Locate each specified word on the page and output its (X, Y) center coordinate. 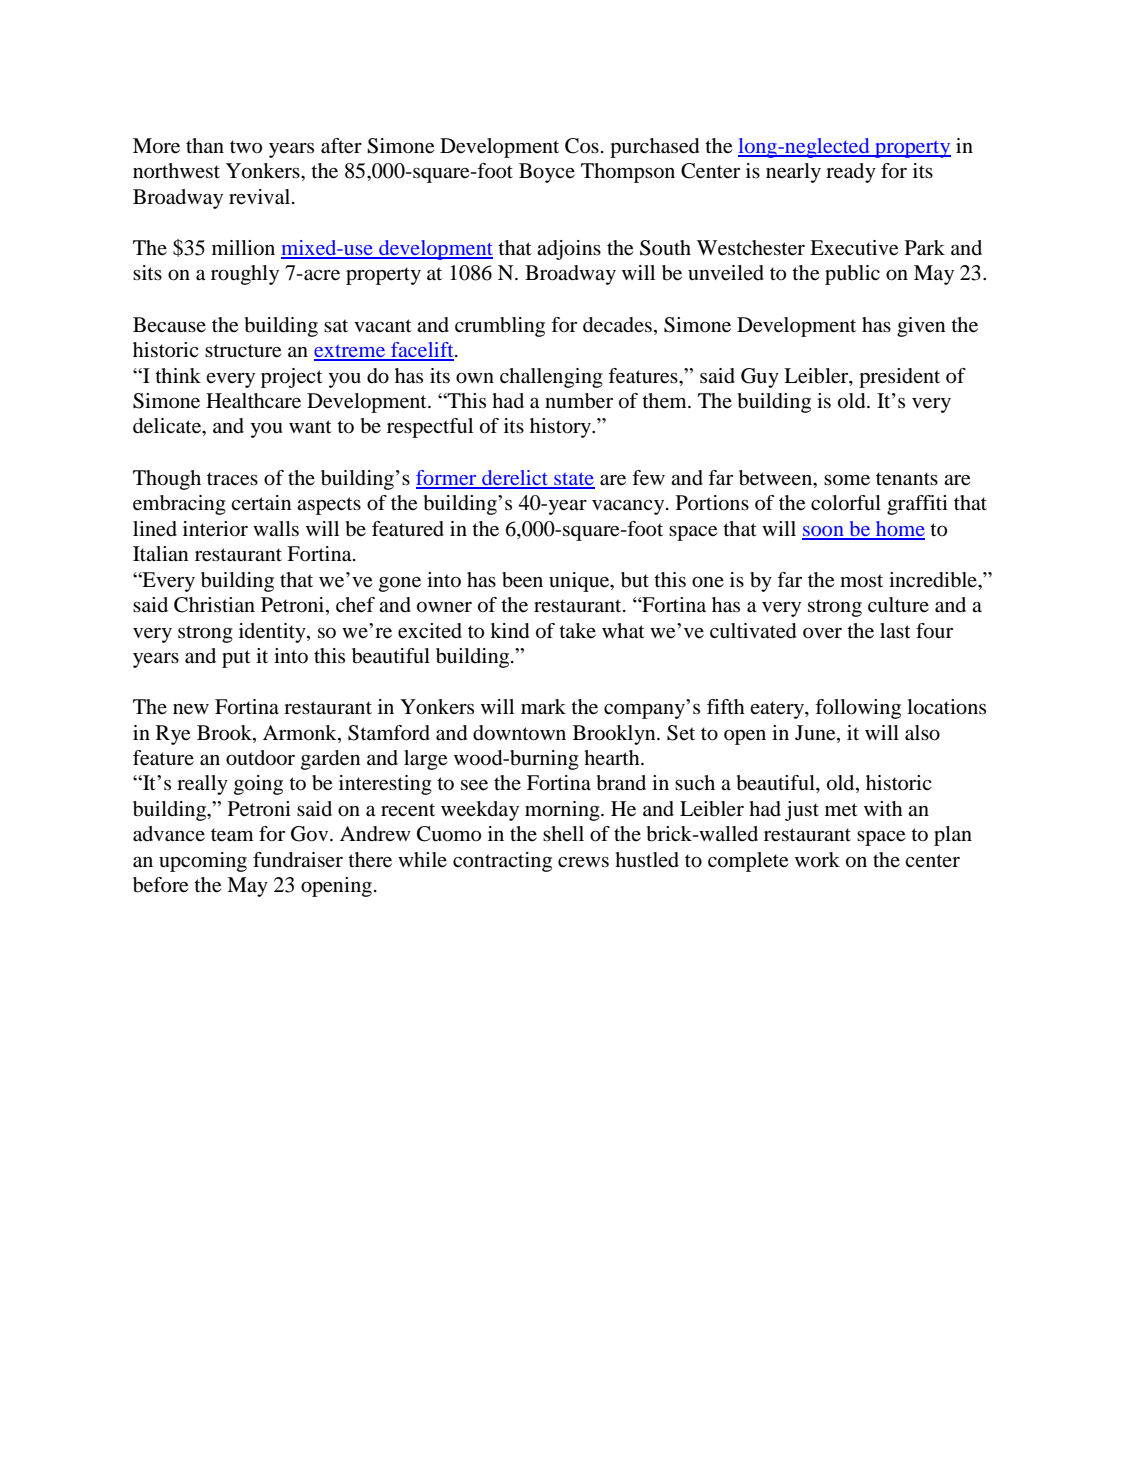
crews (583, 862)
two (246, 147)
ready (851, 173)
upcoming (203, 862)
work (817, 860)
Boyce (547, 173)
